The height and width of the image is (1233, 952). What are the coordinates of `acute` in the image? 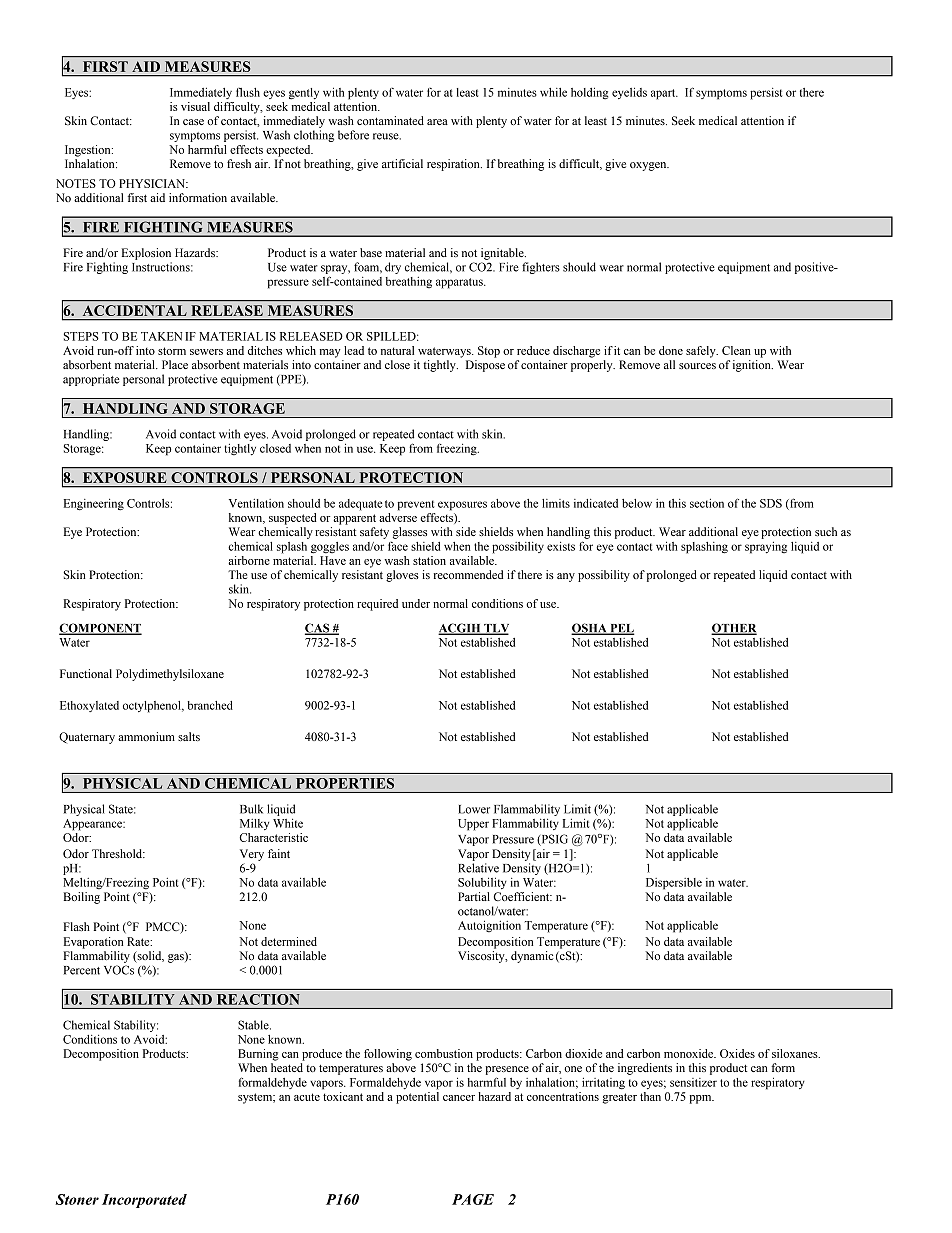 It's located at (307, 1097).
